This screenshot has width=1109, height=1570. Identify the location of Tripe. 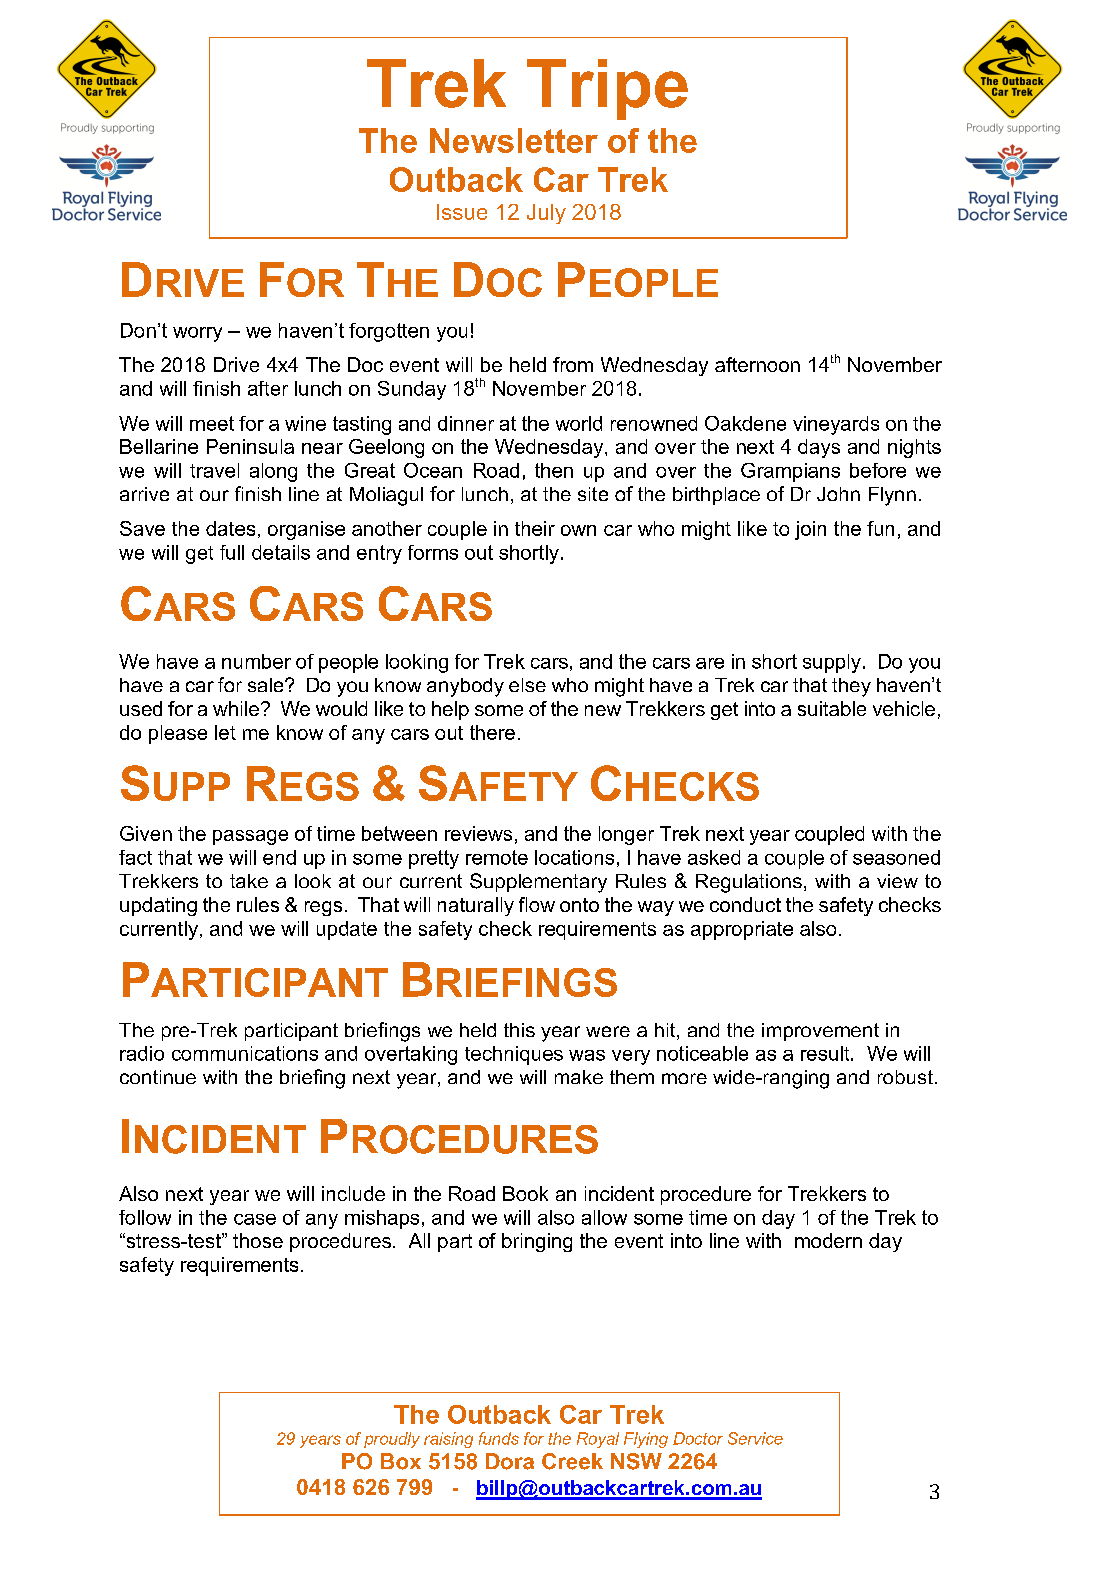
(607, 89).
